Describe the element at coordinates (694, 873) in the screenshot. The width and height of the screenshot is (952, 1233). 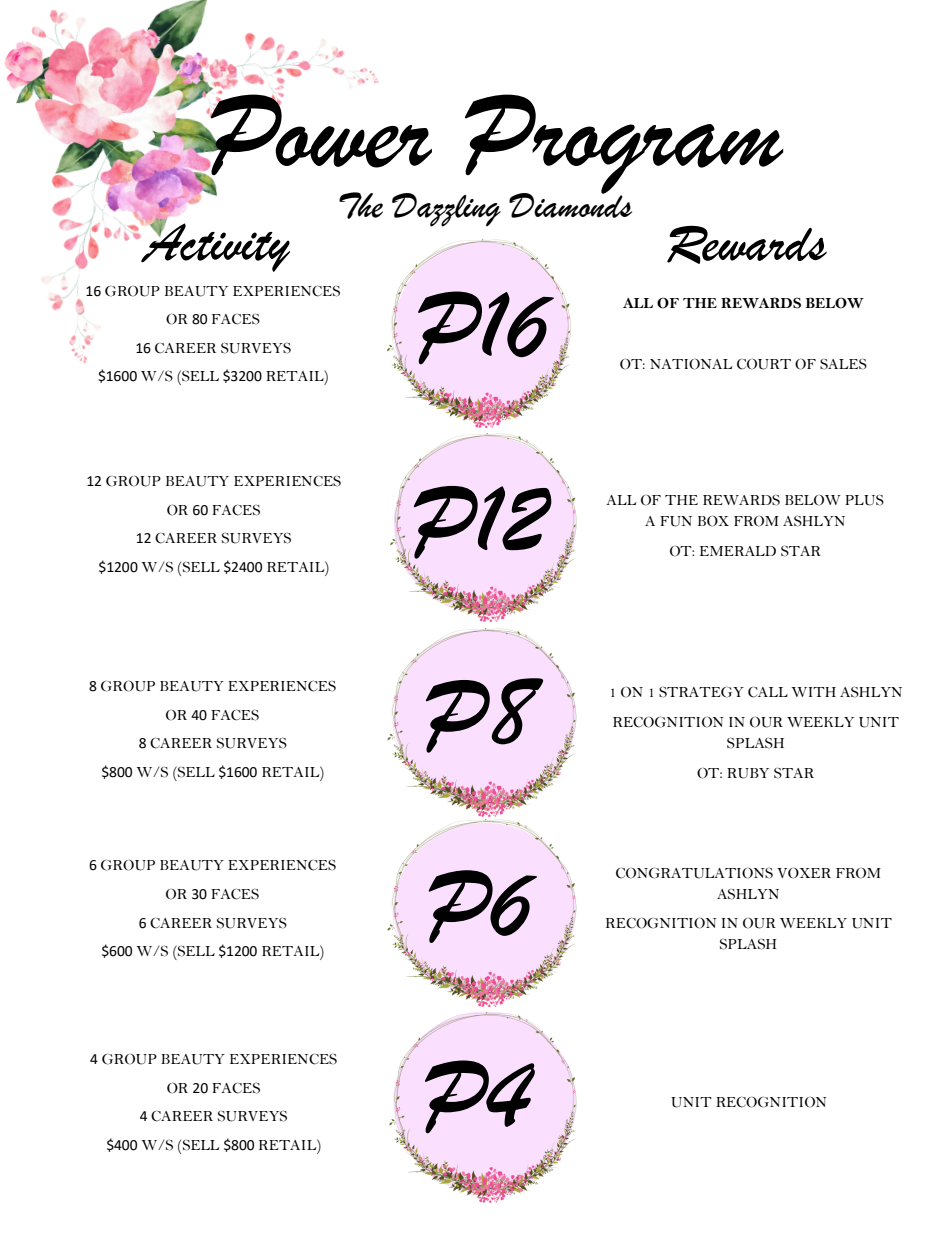
I see `CONGRATULATIONS` at that location.
